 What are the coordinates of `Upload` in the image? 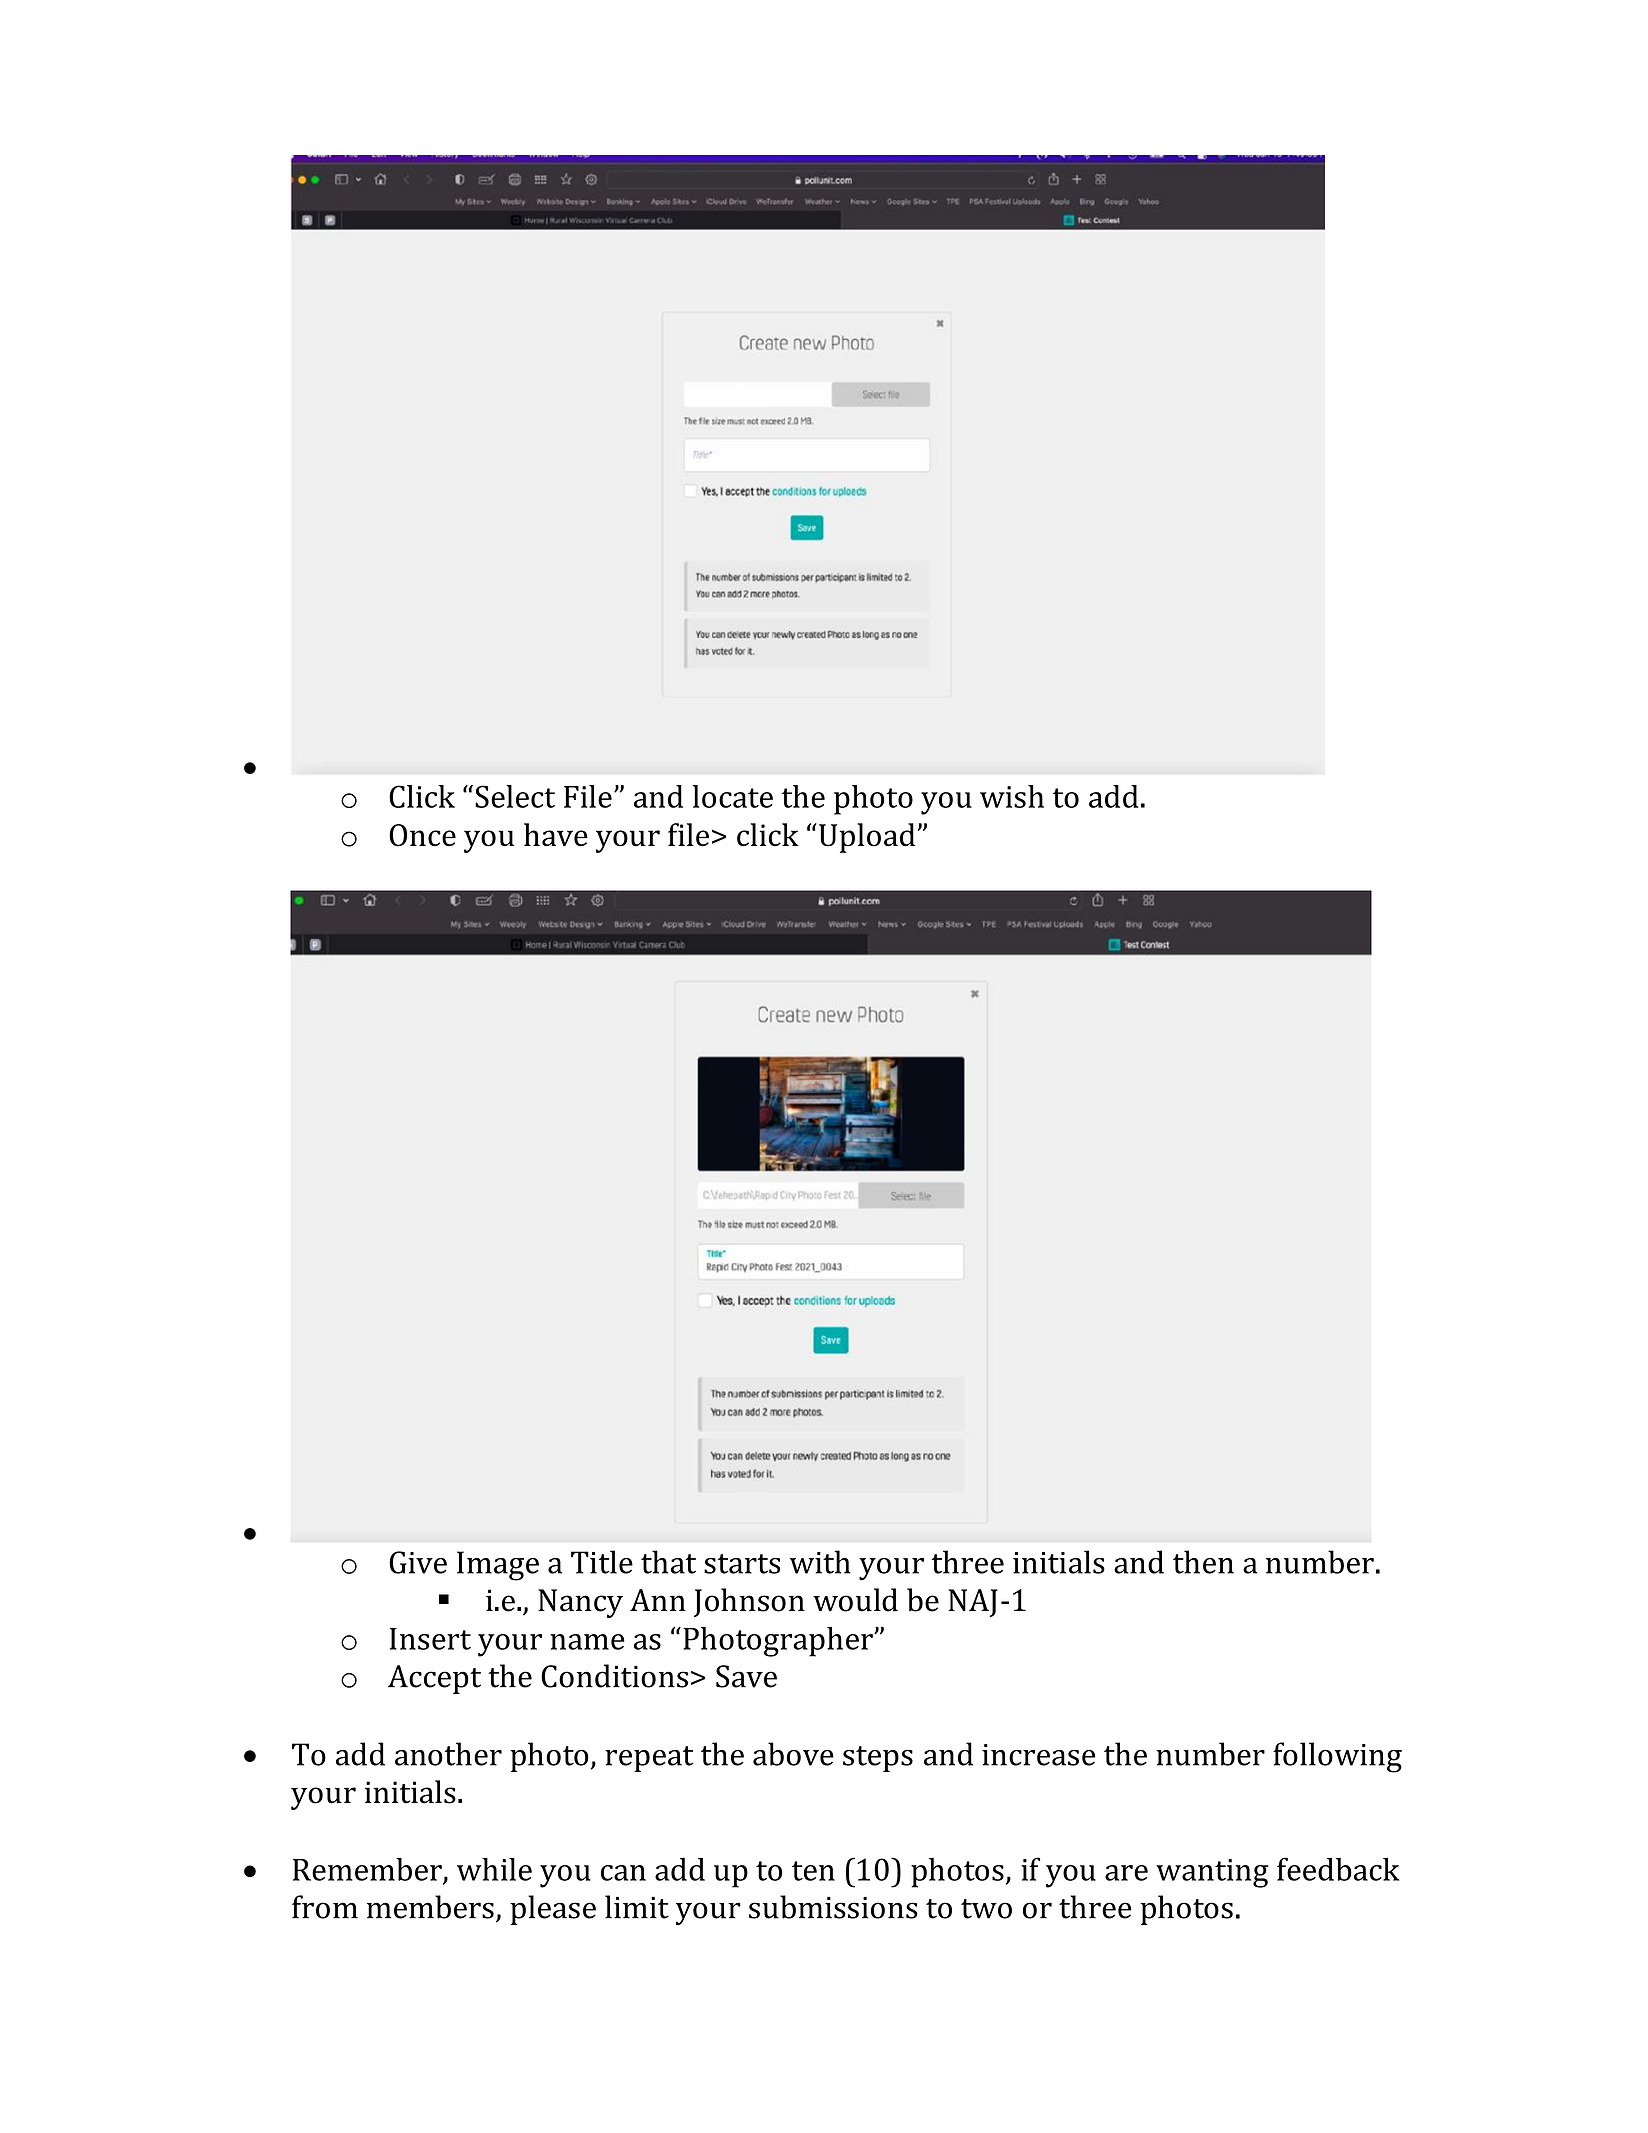 It's located at (867, 838).
